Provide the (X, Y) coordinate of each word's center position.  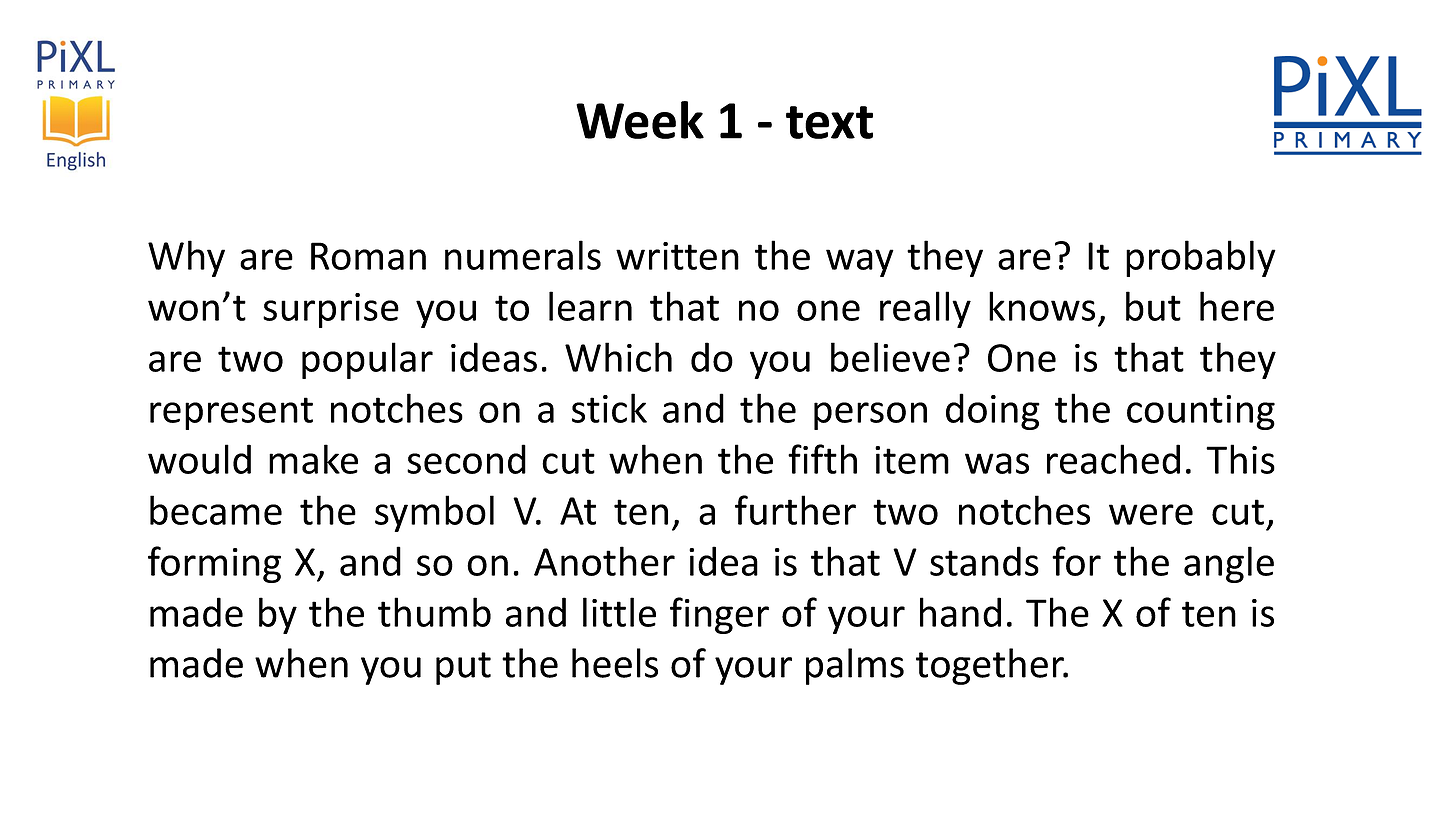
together (991, 666)
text (829, 122)
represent (231, 413)
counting (1201, 412)
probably (1201, 258)
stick (609, 408)
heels (615, 663)
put (463, 668)
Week (640, 120)
